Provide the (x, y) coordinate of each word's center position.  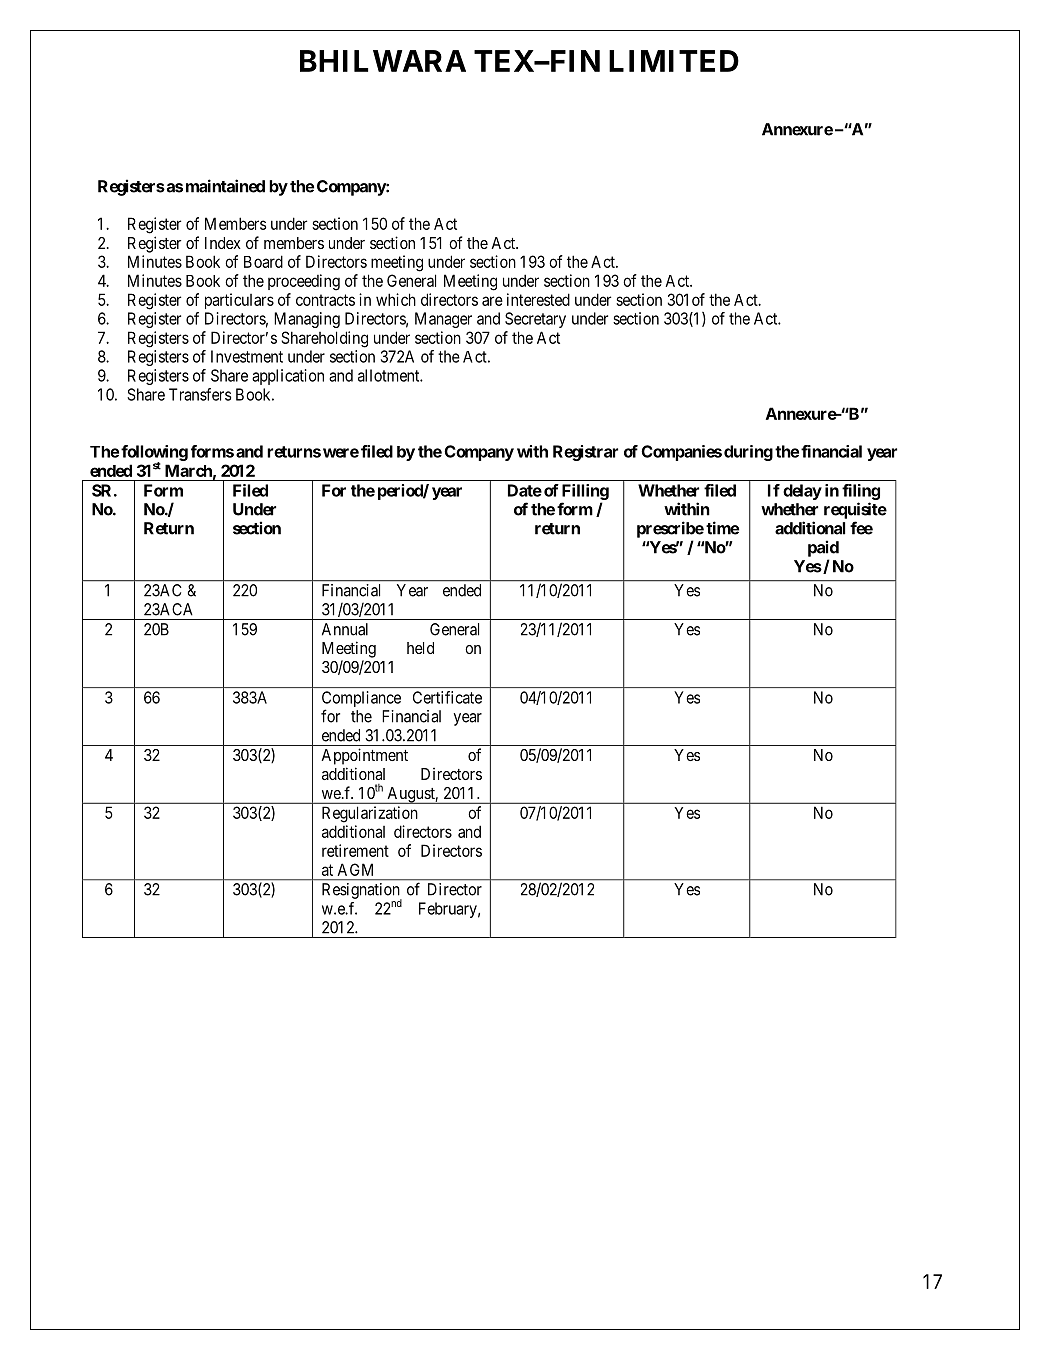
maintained (225, 186)
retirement (355, 850)
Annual (345, 629)
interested (538, 299)
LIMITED (674, 61)
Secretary (535, 320)
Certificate (447, 697)
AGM (355, 869)
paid (823, 548)
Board (263, 261)
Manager (443, 320)
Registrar (585, 453)
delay (802, 492)
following (154, 454)
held (420, 648)
